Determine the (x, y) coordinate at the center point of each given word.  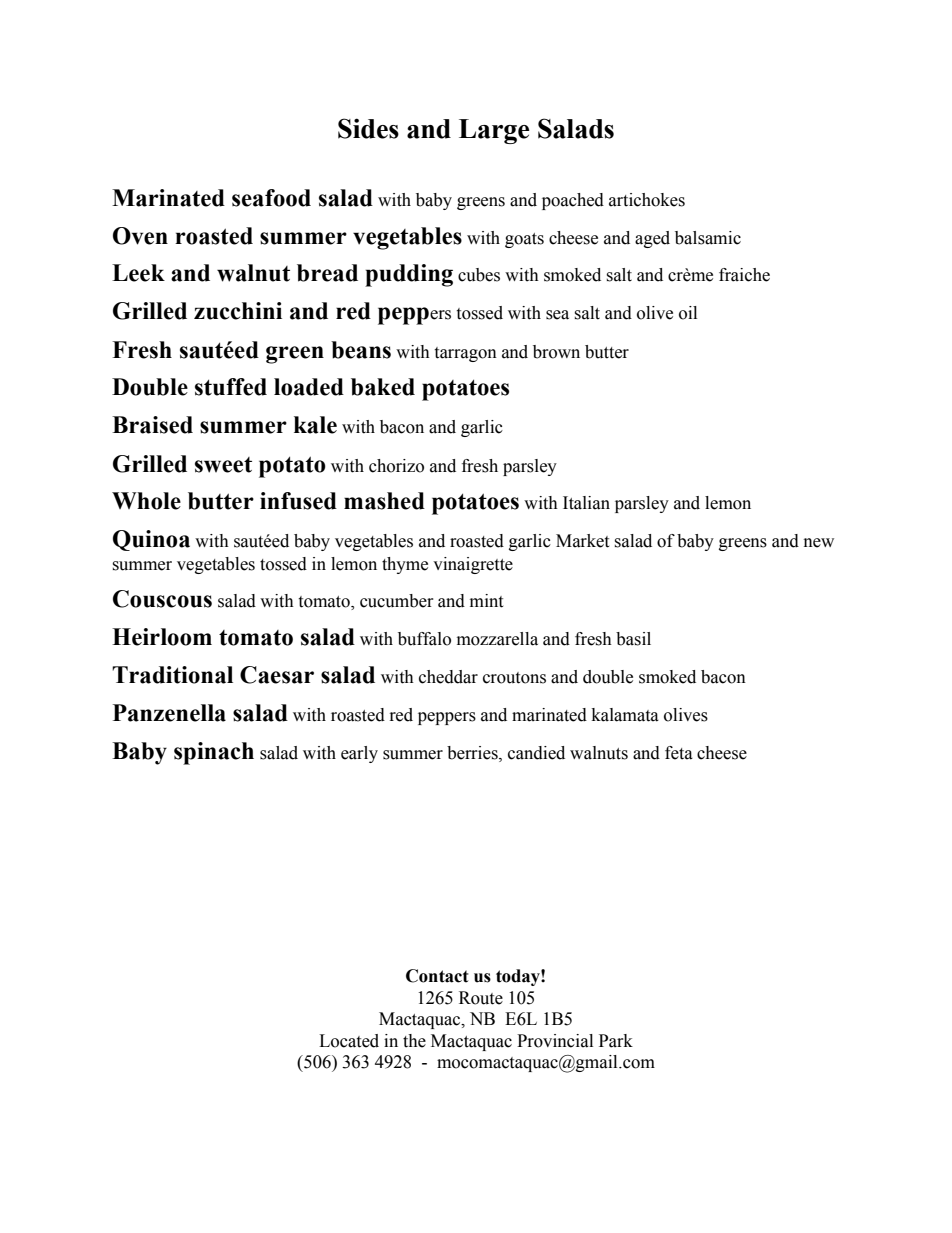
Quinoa (151, 540)
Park (616, 1041)
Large (494, 131)
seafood (271, 198)
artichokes (647, 200)
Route (481, 998)
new (819, 543)
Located (349, 1041)
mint (486, 601)
